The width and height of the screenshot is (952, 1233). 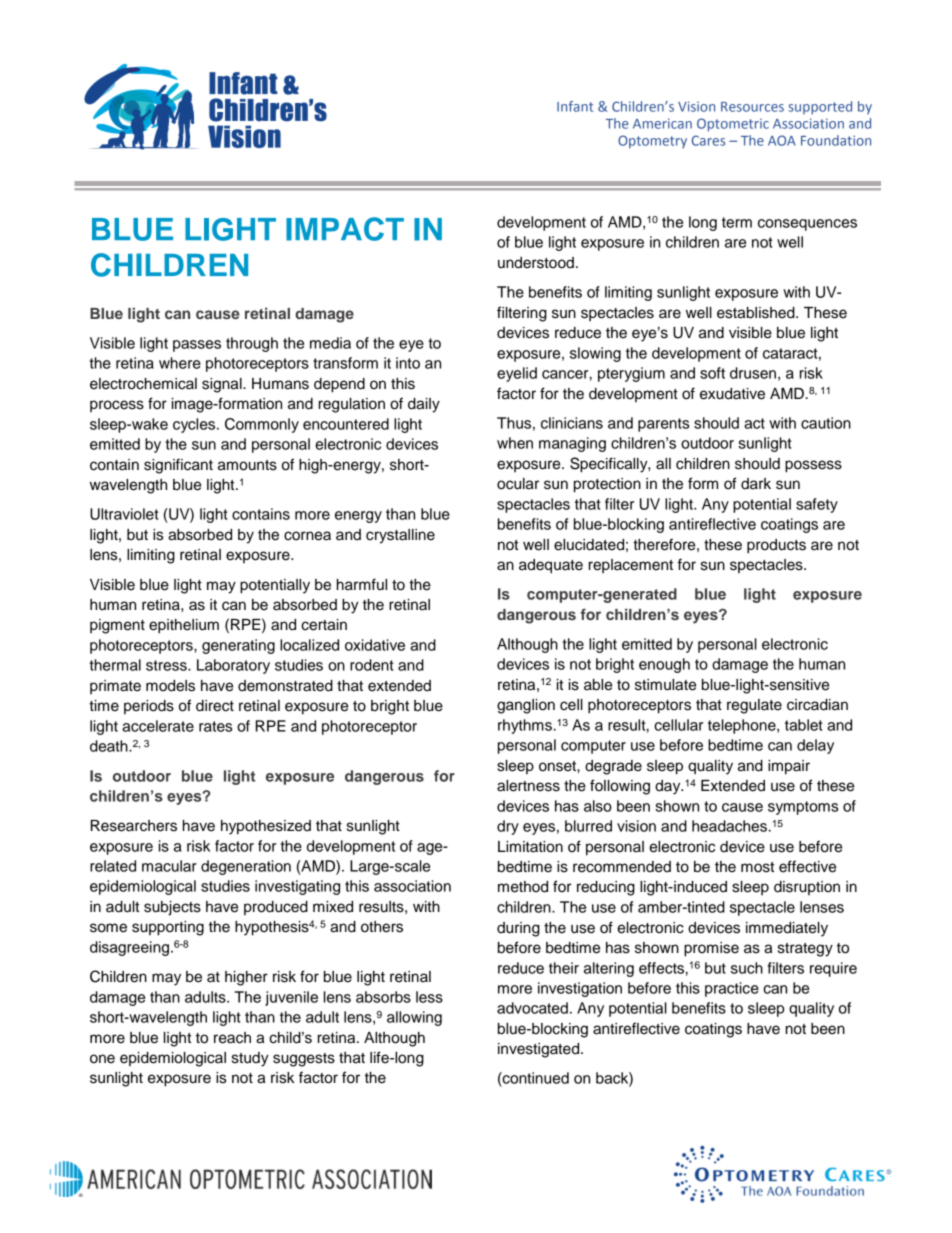 What do you see at coordinates (414, 1018) in the screenshot?
I see `allowing` at bounding box center [414, 1018].
